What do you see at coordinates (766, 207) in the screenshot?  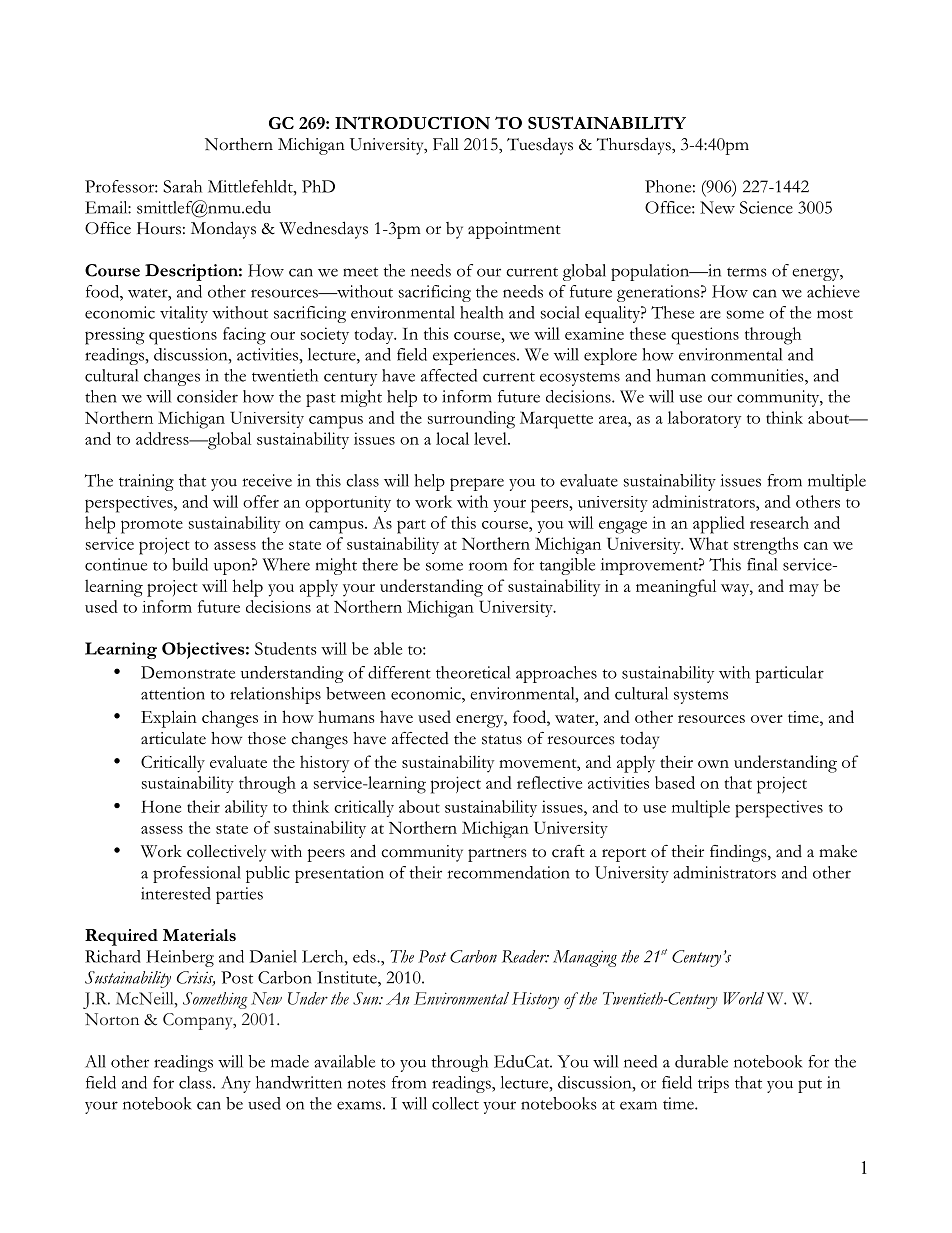 I see `Science` at bounding box center [766, 207].
